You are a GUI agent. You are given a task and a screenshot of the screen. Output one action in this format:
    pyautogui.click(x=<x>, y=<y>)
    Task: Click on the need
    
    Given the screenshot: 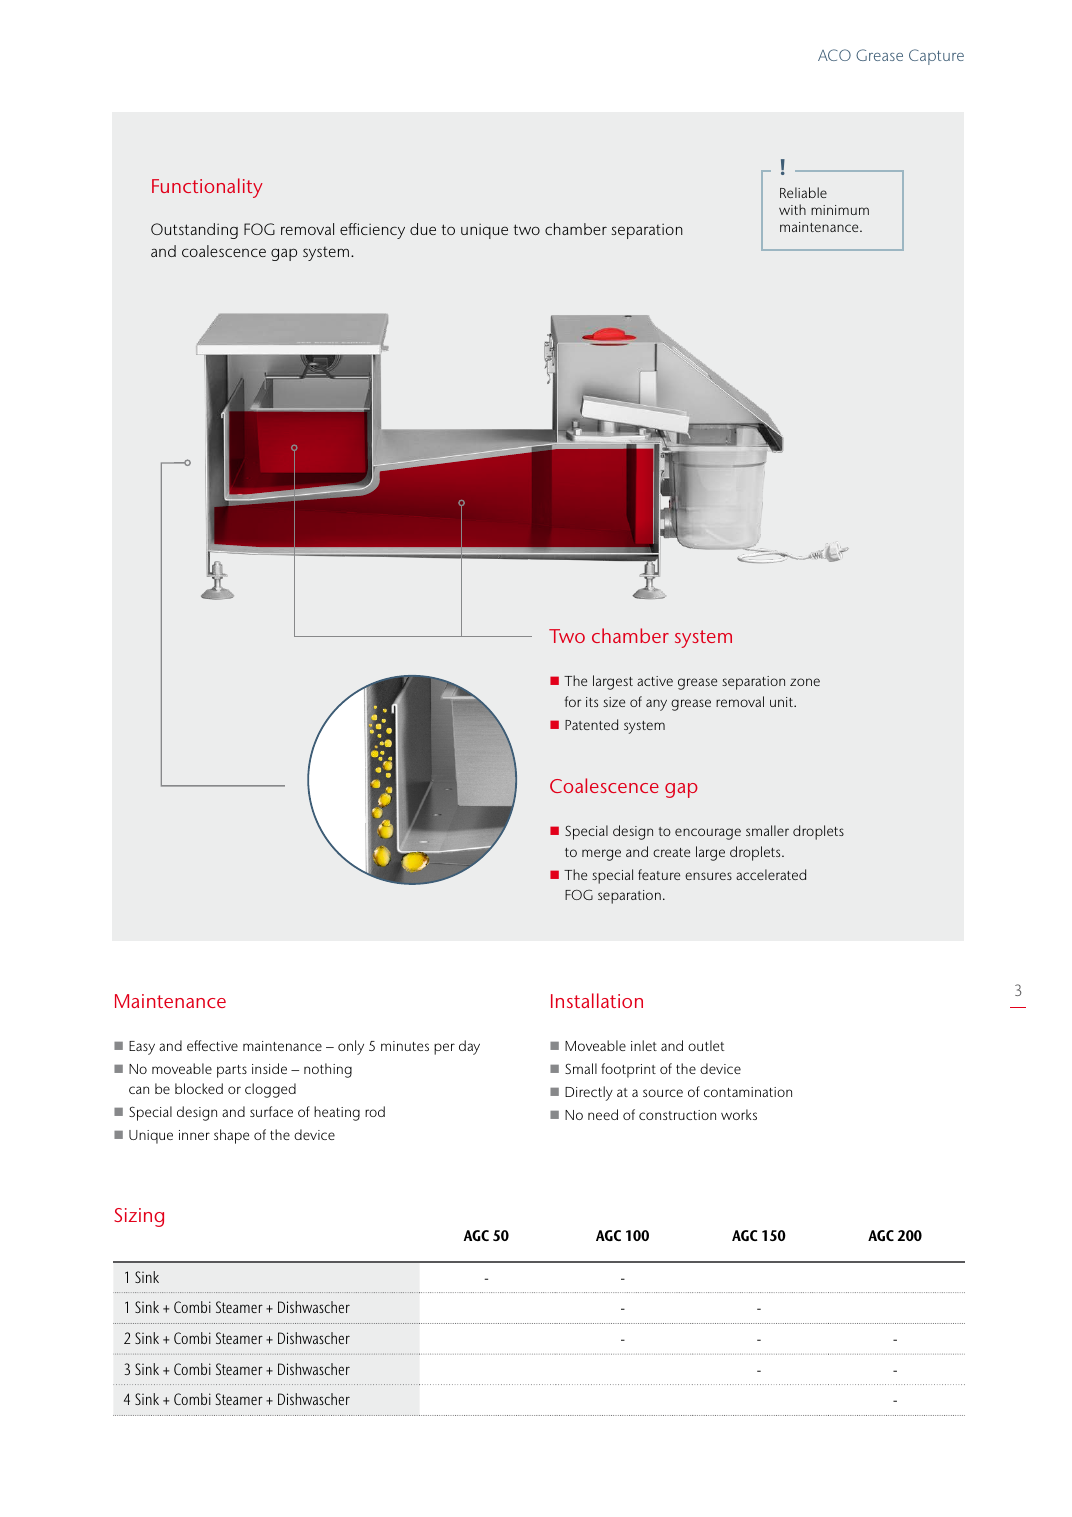 What is the action you would take?
    pyautogui.click(x=603, y=1114)
